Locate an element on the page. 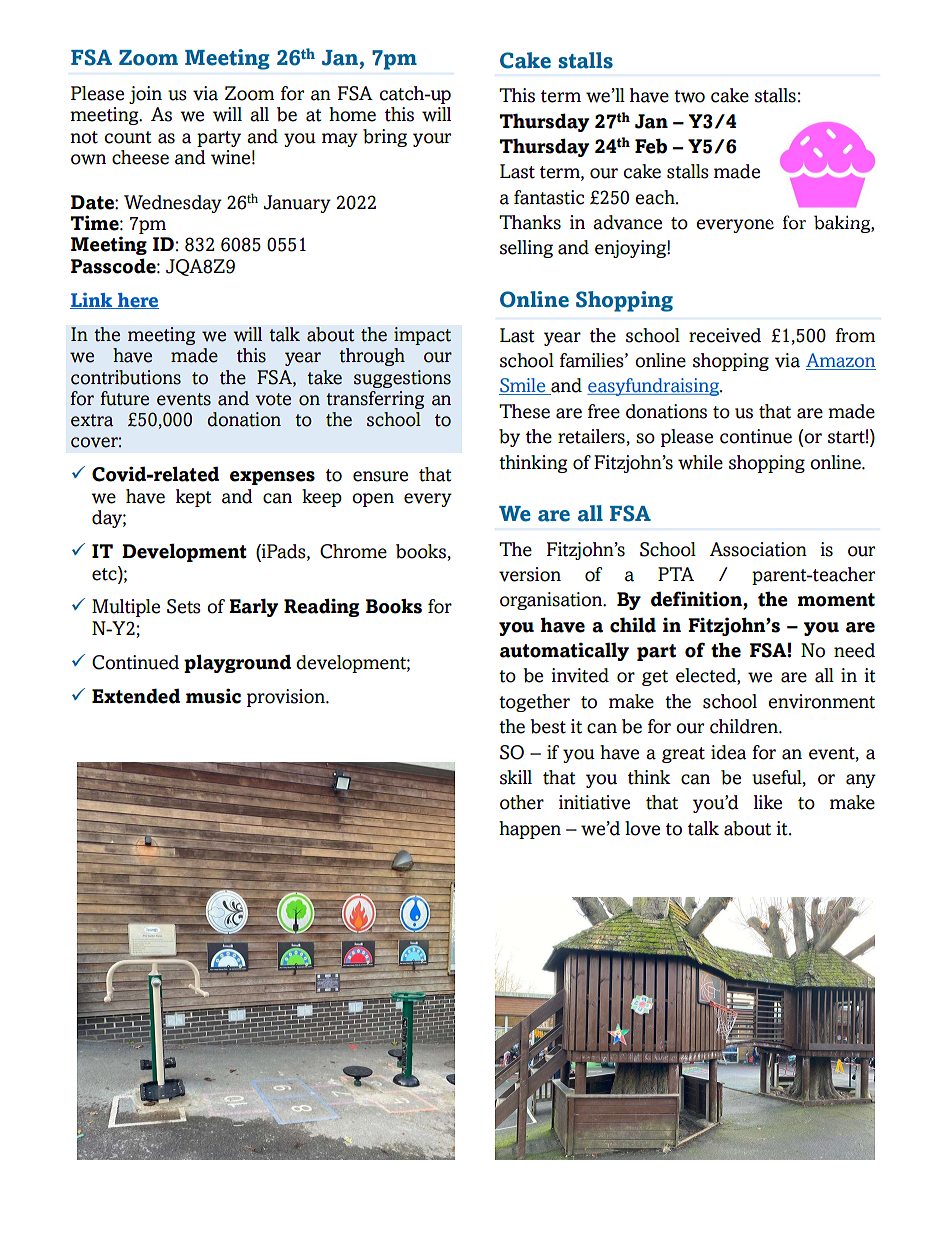 The height and width of the page is (1233, 952). two is located at coordinates (689, 96).
